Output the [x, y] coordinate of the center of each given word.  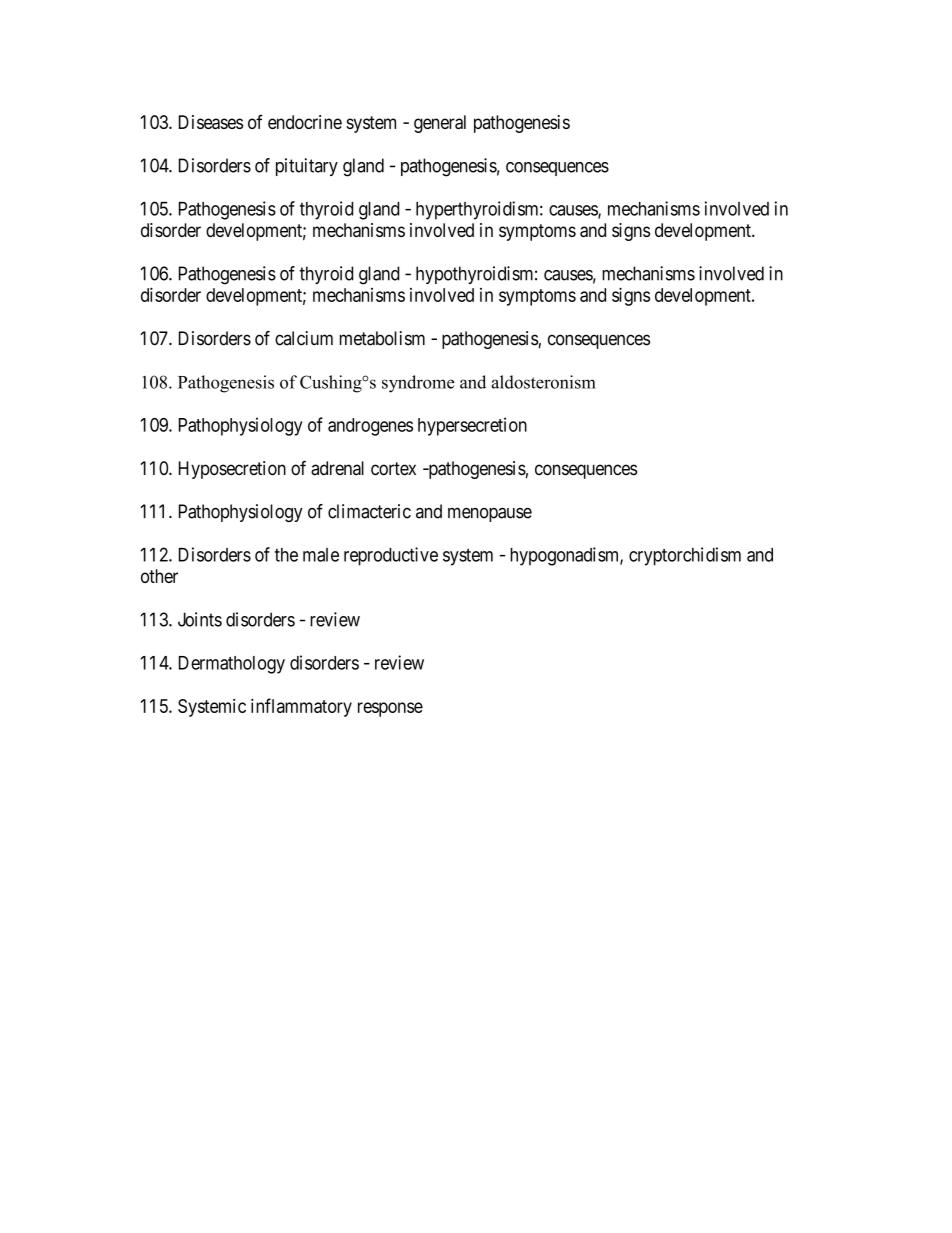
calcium [304, 338]
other [159, 576]
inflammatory [301, 707]
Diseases [211, 122]
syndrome [418, 384]
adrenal [337, 468]
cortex [393, 469]
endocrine [305, 122]
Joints [200, 619]
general [440, 124]
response [390, 709]
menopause [490, 514]
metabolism [382, 338]
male [321, 555]
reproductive [391, 556]
